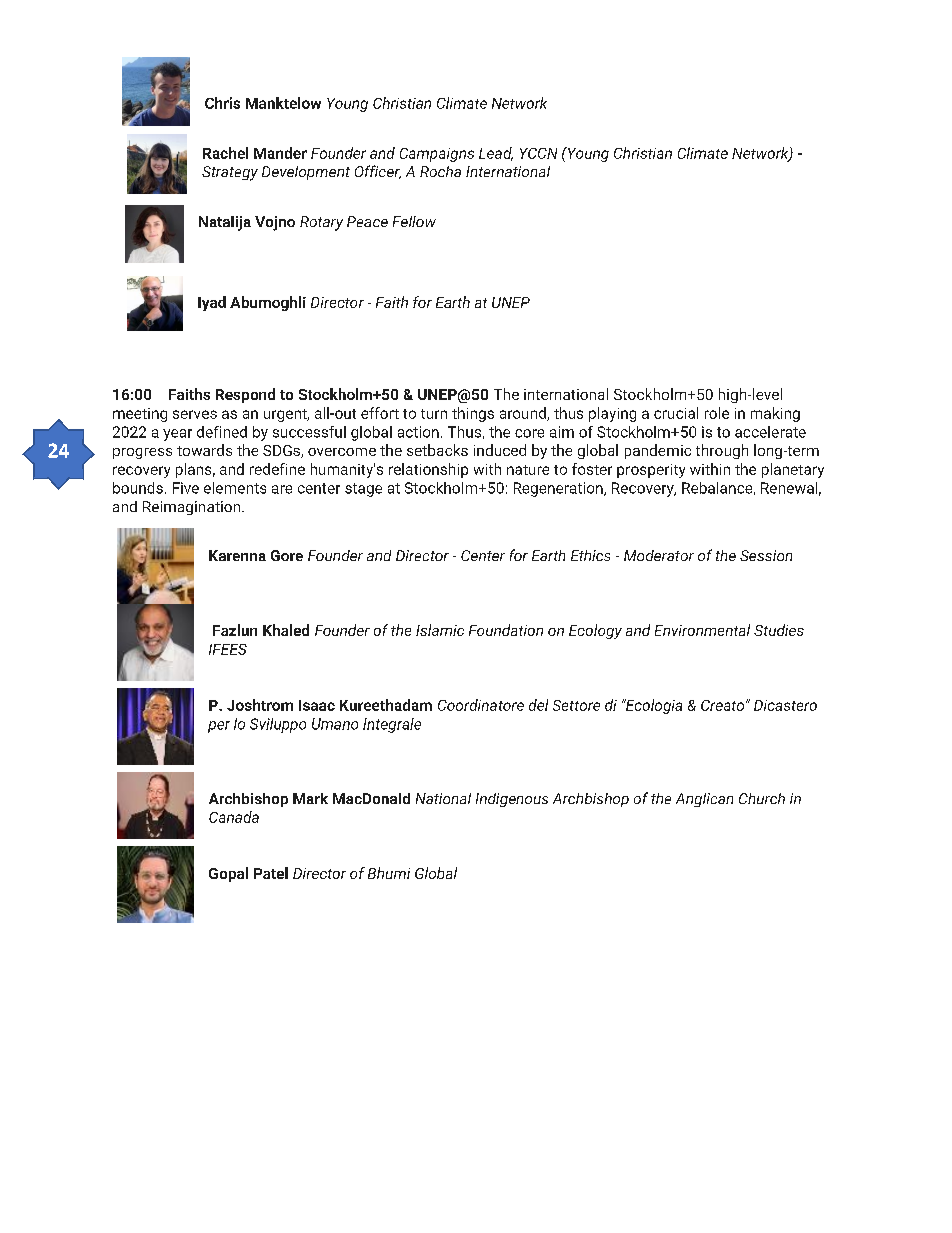 This image has height=1233, width=952. I want to click on Anglican, so click(704, 800).
